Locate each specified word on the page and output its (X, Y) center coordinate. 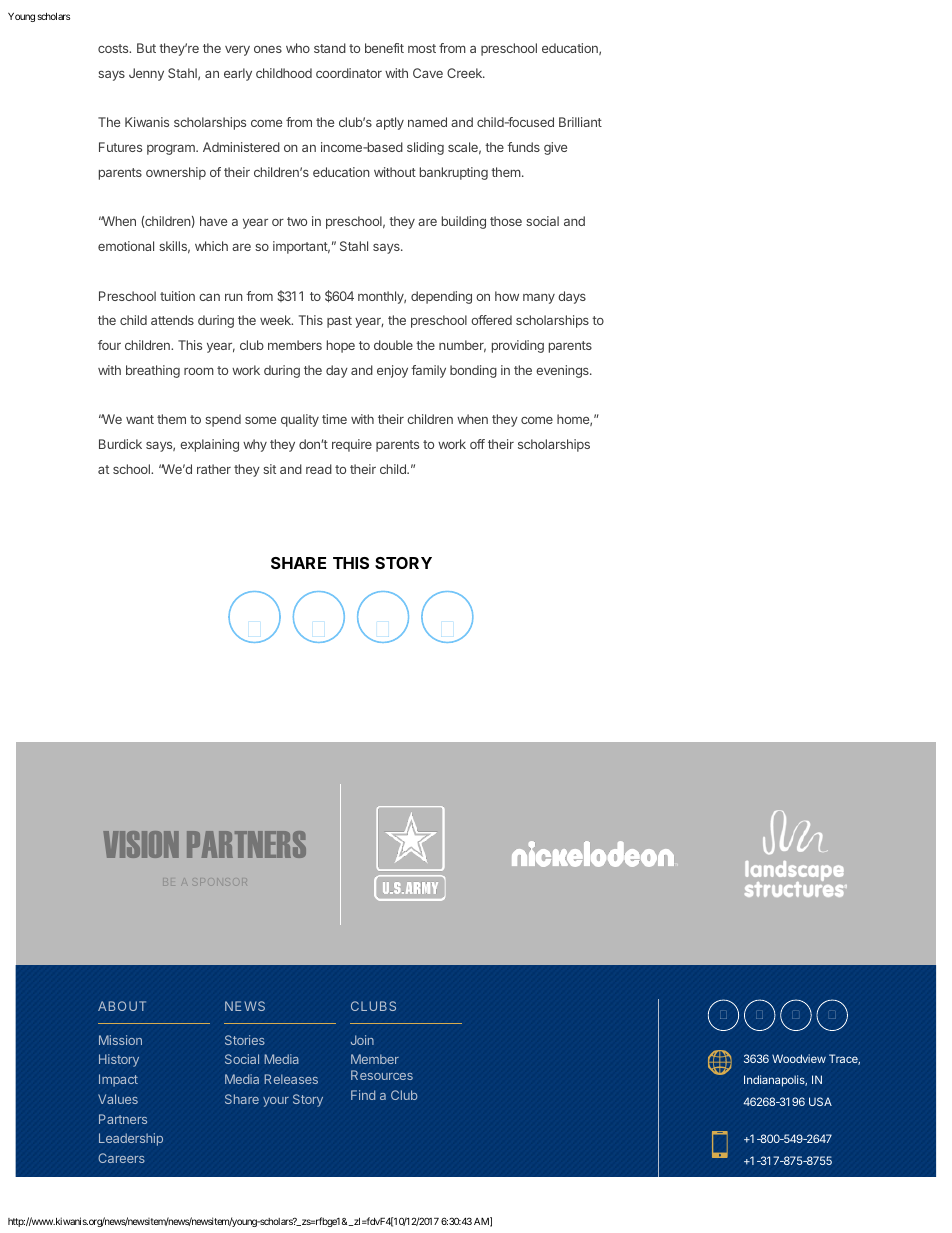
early (238, 74)
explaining (209, 445)
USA (820, 1101)
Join (362, 1040)
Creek (465, 73)
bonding (473, 371)
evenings (563, 371)
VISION (141, 844)
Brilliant (580, 122)
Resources (382, 1075)
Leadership (131, 1139)
